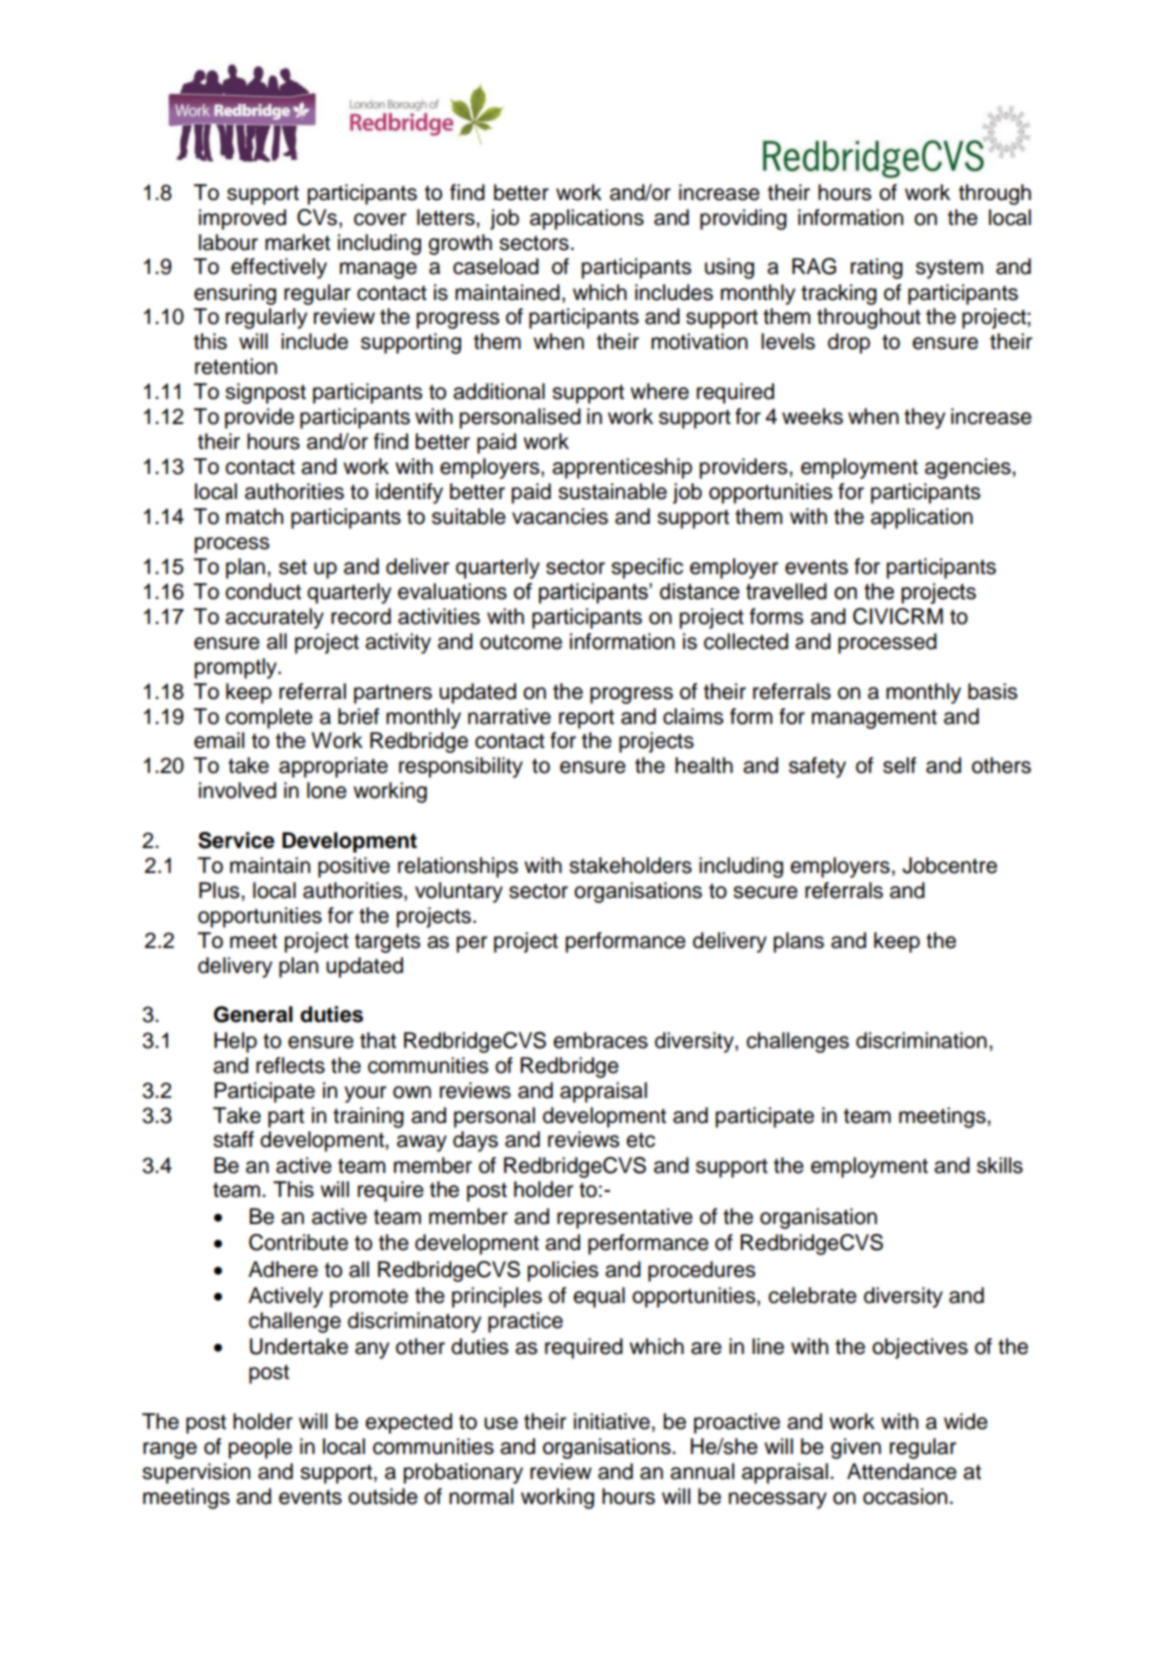 The height and width of the document is (1660, 1174). I want to click on growth, so click(460, 244).
